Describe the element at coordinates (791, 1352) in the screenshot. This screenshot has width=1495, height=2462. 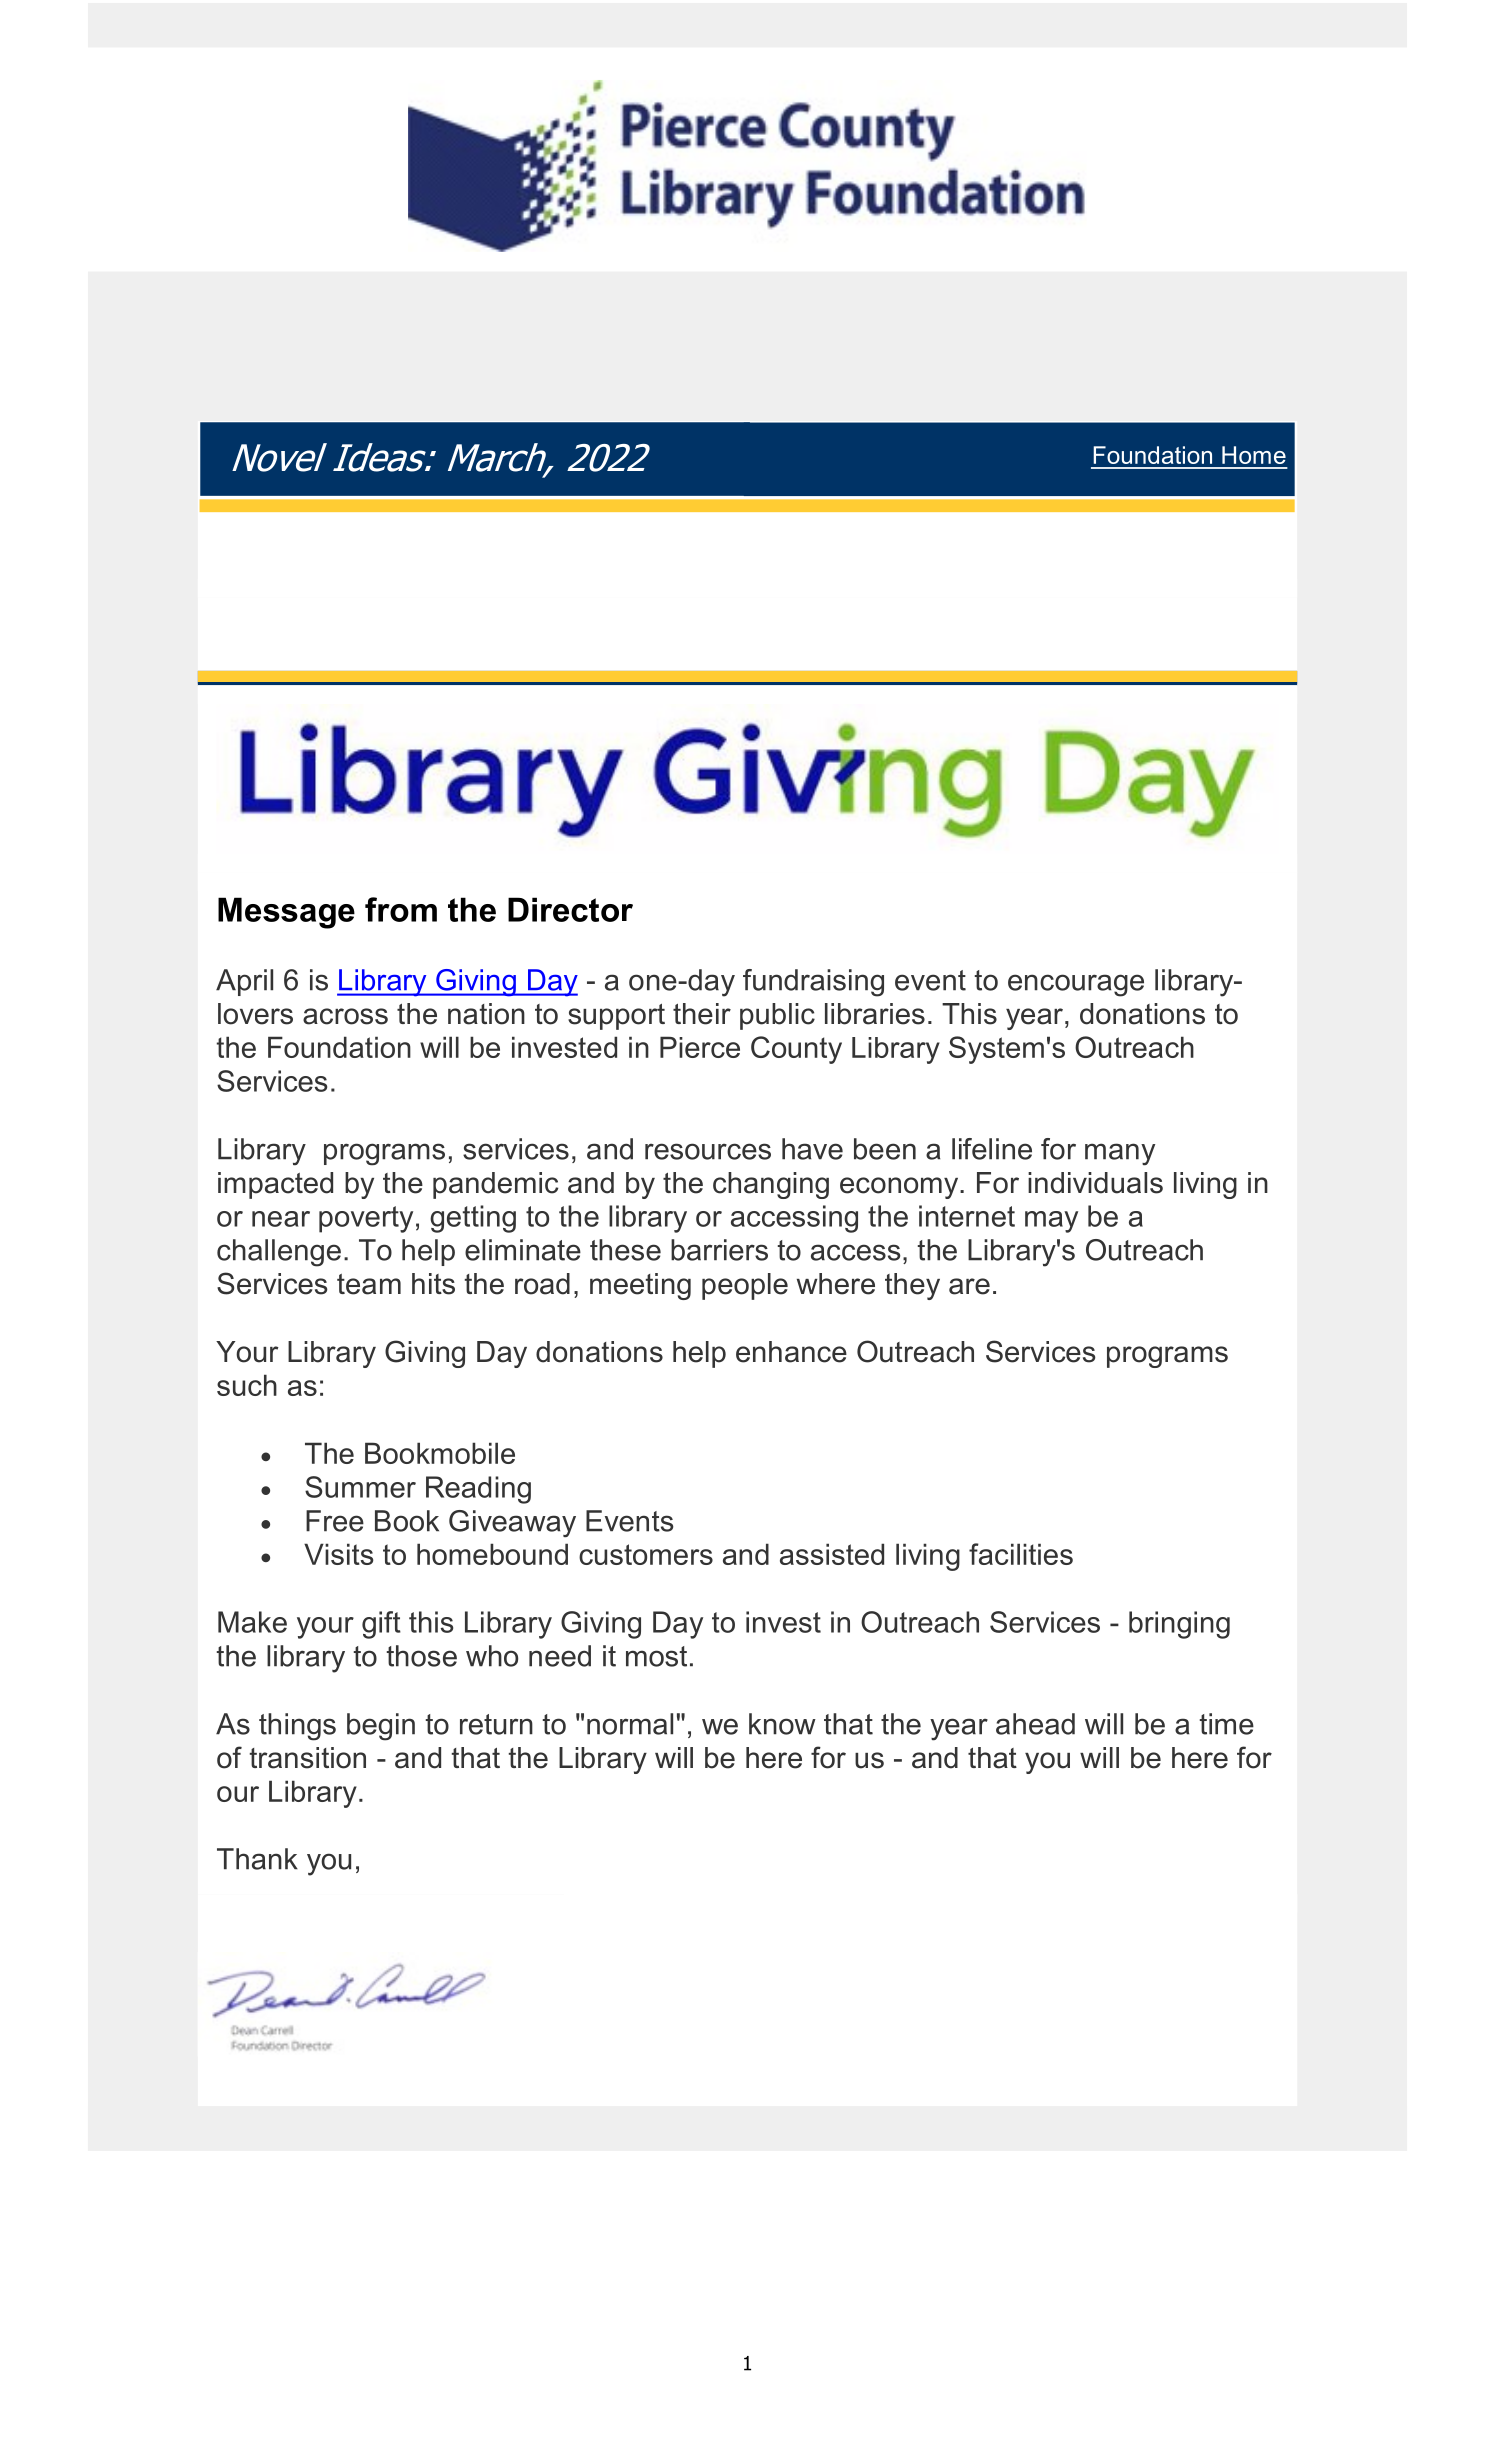
I see `enhance` at that location.
